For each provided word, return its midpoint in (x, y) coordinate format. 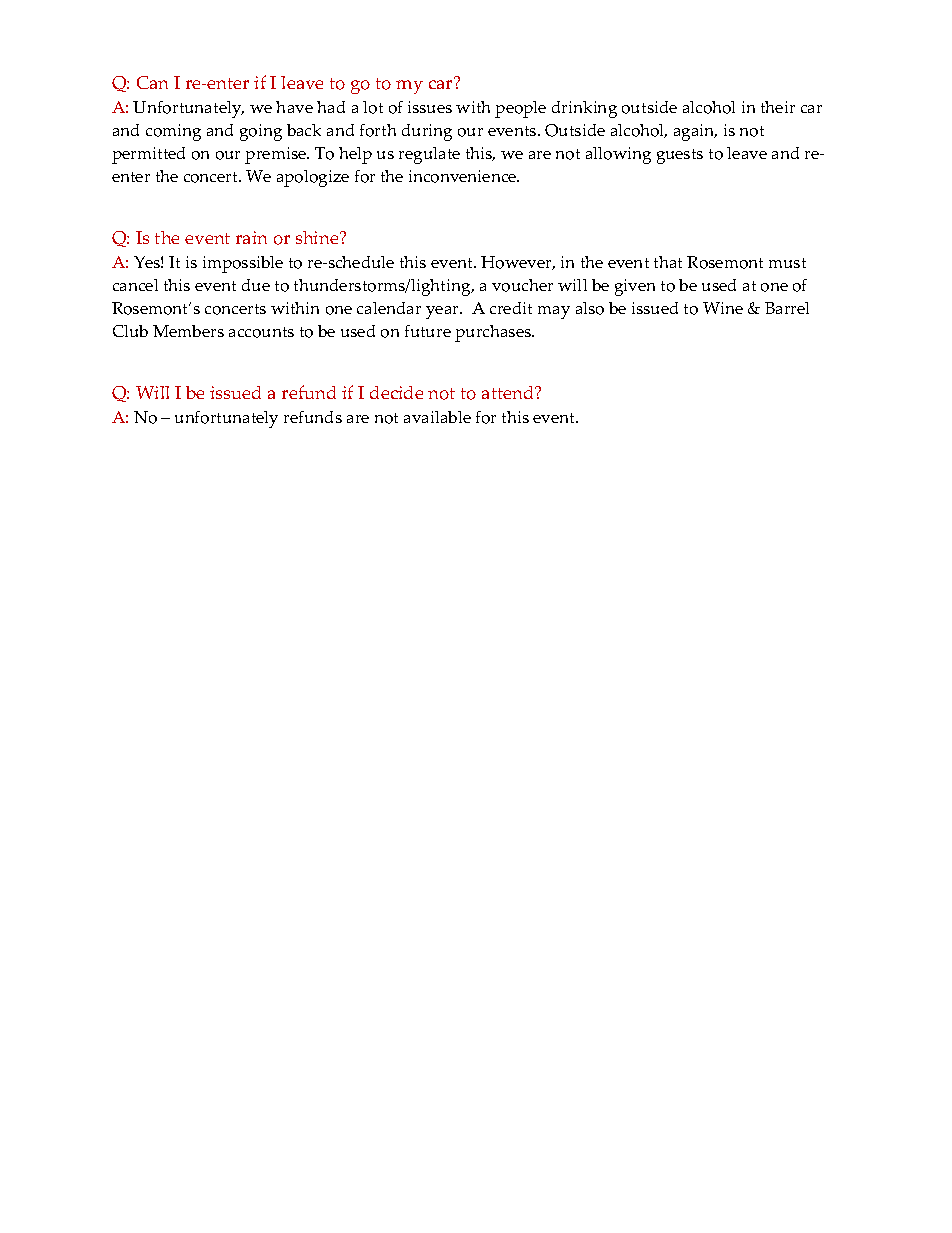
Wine (723, 308)
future (428, 331)
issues (430, 107)
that (668, 262)
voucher (522, 285)
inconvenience (464, 176)
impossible (243, 264)
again (695, 132)
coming (173, 132)
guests (680, 156)
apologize (313, 178)
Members (188, 331)
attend (509, 392)
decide (396, 392)
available (437, 417)
